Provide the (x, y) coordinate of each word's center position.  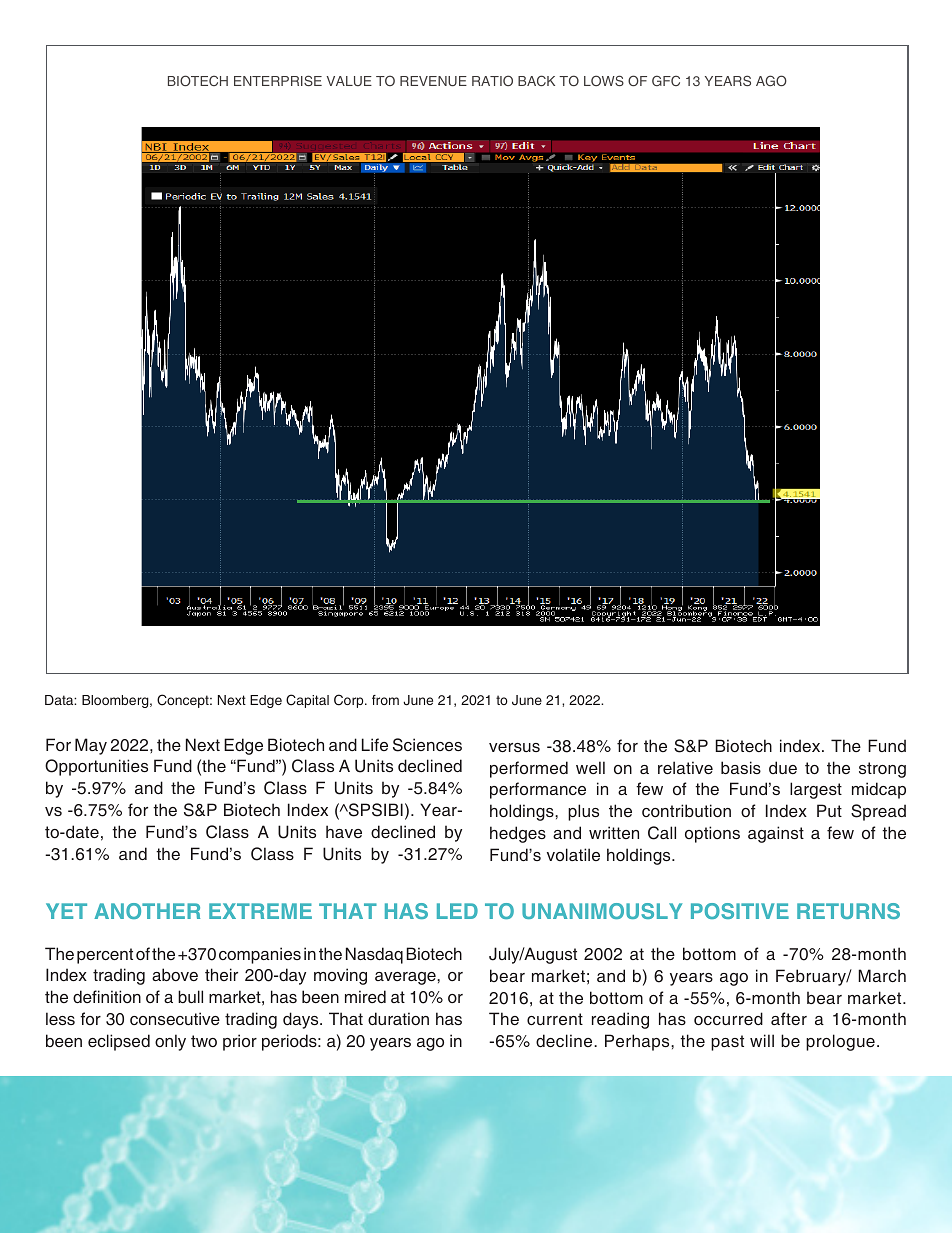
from (385, 700)
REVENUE (433, 81)
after (789, 1018)
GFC (666, 80)
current (555, 1019)
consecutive (175, 1018)
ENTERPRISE (278, 80)
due (783, 767)
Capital (307, 701)
